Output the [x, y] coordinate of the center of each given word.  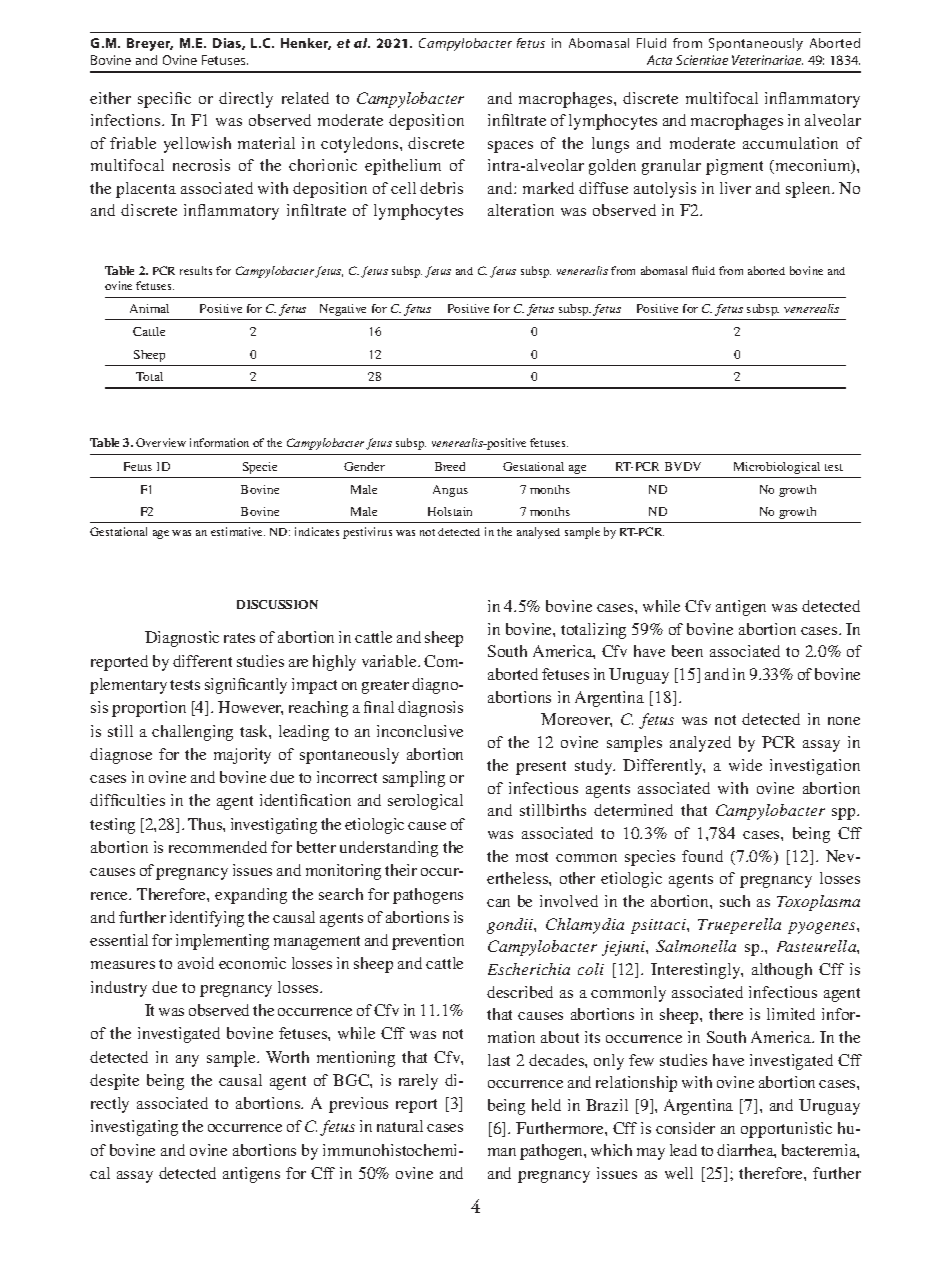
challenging [192, 733]
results [196, 270]
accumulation [790, 143]
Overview [161, 442]
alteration [521, 210]
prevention [428, 942]
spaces [510, 147]
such [735, 901]
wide [745, 765]
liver [735, 188]
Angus [450, 491]
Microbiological [777, 468]
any [187, 1061]
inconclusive [420, 731]
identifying [207, 919]
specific [164, 100]
